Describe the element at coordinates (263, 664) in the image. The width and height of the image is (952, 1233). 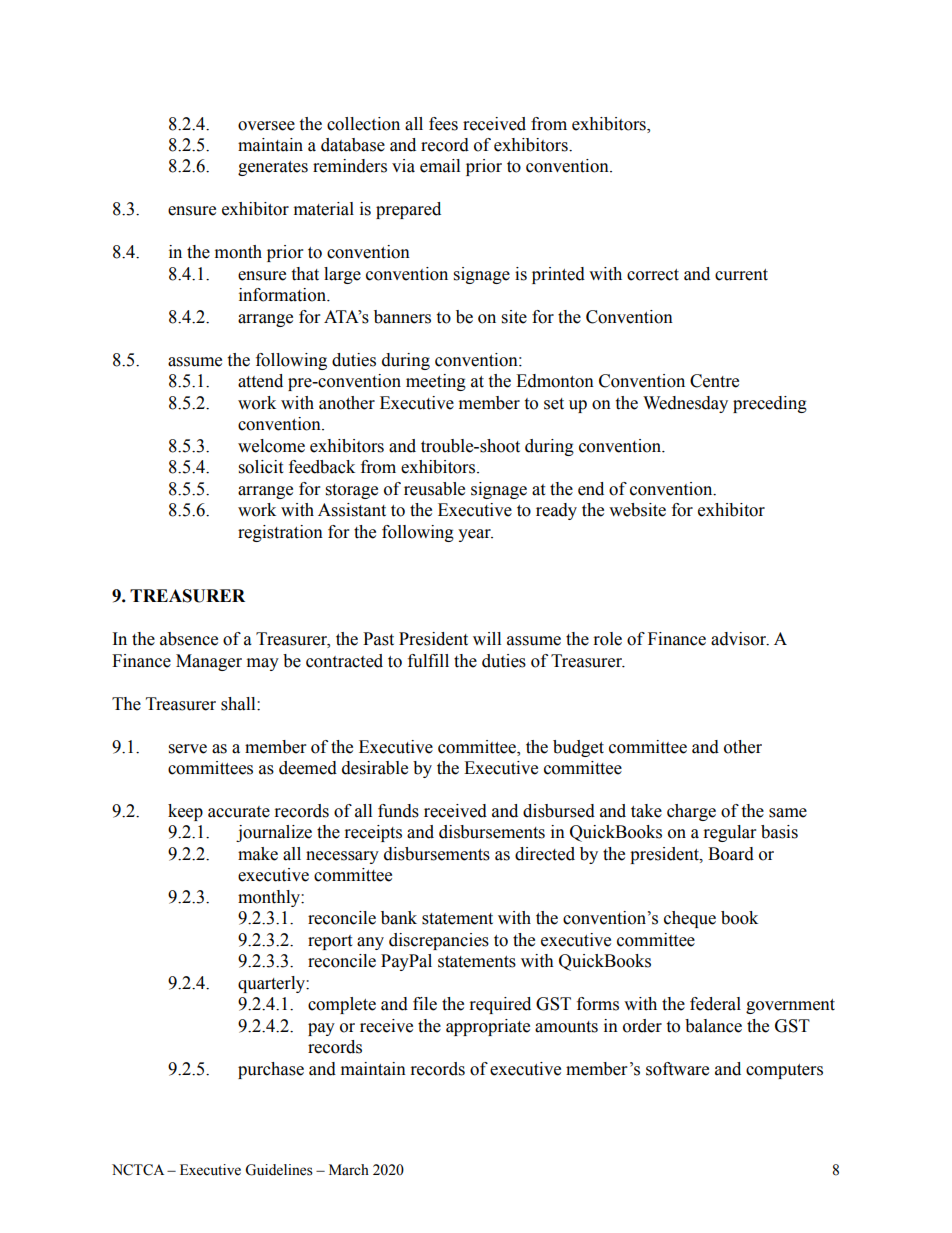
I see `may` at that location.
